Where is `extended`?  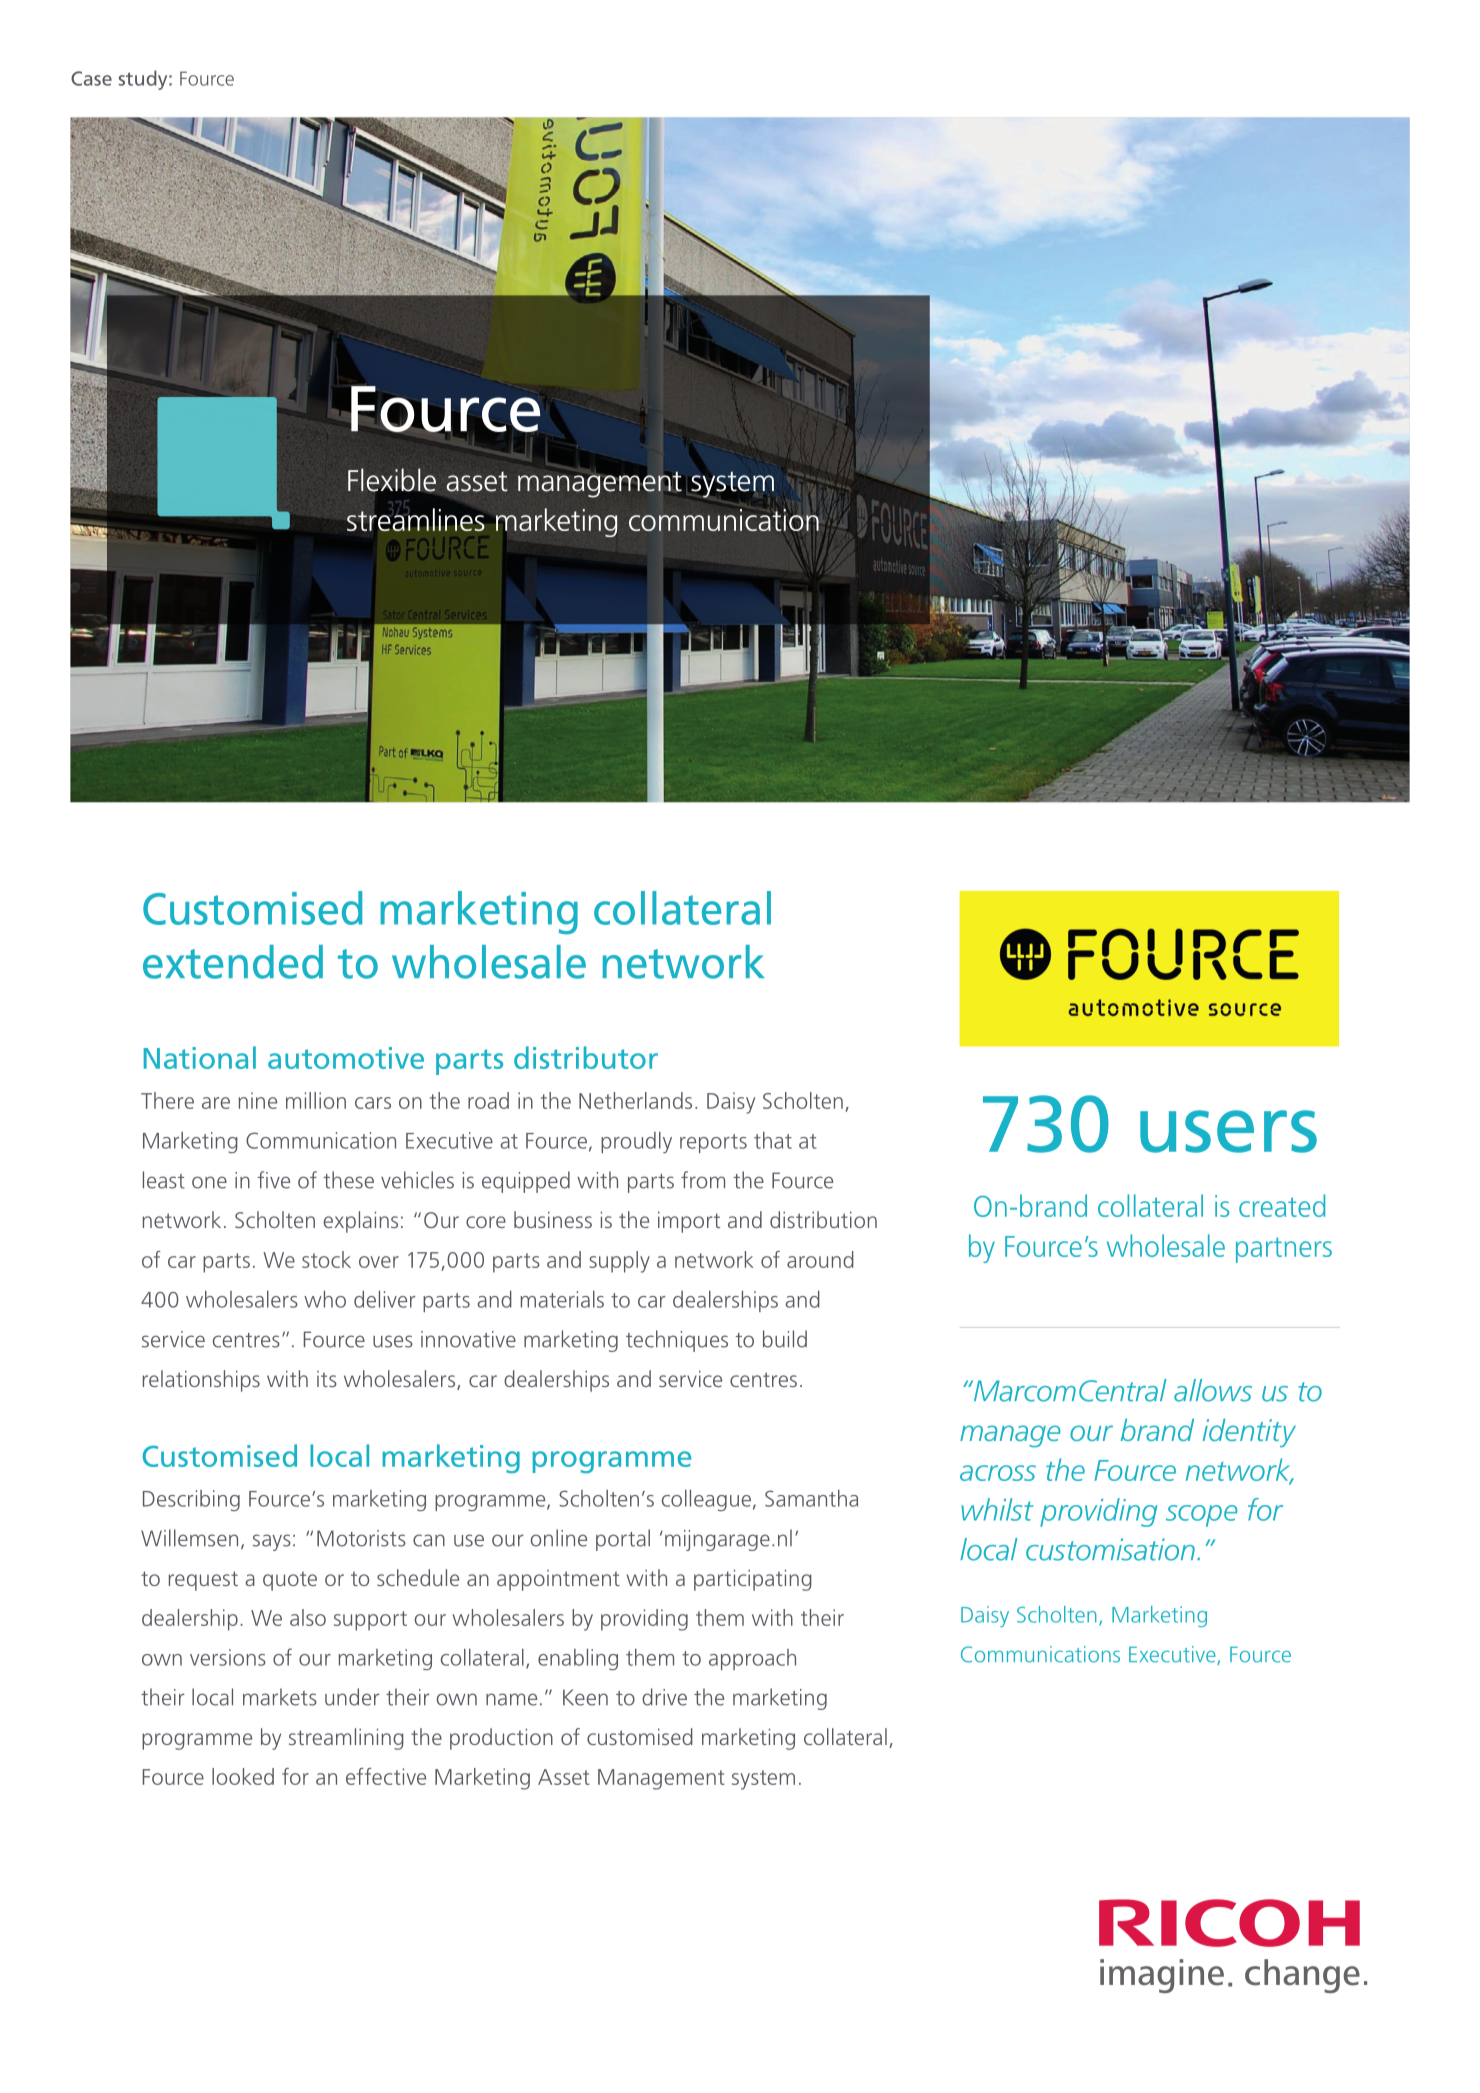
extended is located at coordinates (233, 962).
